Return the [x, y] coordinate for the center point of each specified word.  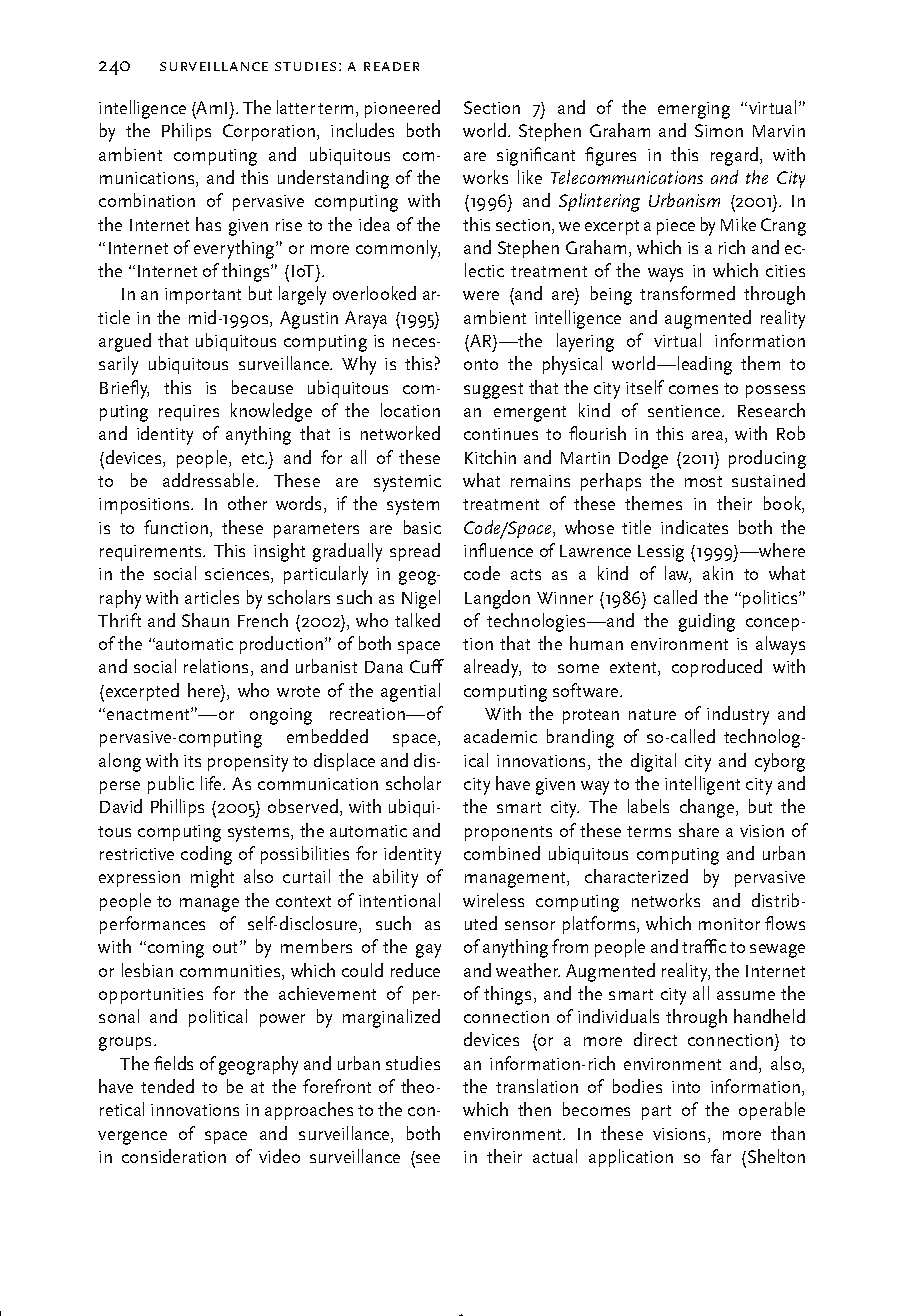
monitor [729, 924]
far [721, 1156]
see [428, 1158]
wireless [493, 900]
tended [167, 1086]
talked [417, 620]
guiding [707, 622]
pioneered [402, 109]
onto [481, 364]
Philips [186, 132]
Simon [719, 130]
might [212, 878]
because [262, 387]
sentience [685, 411]
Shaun [205, 620]
